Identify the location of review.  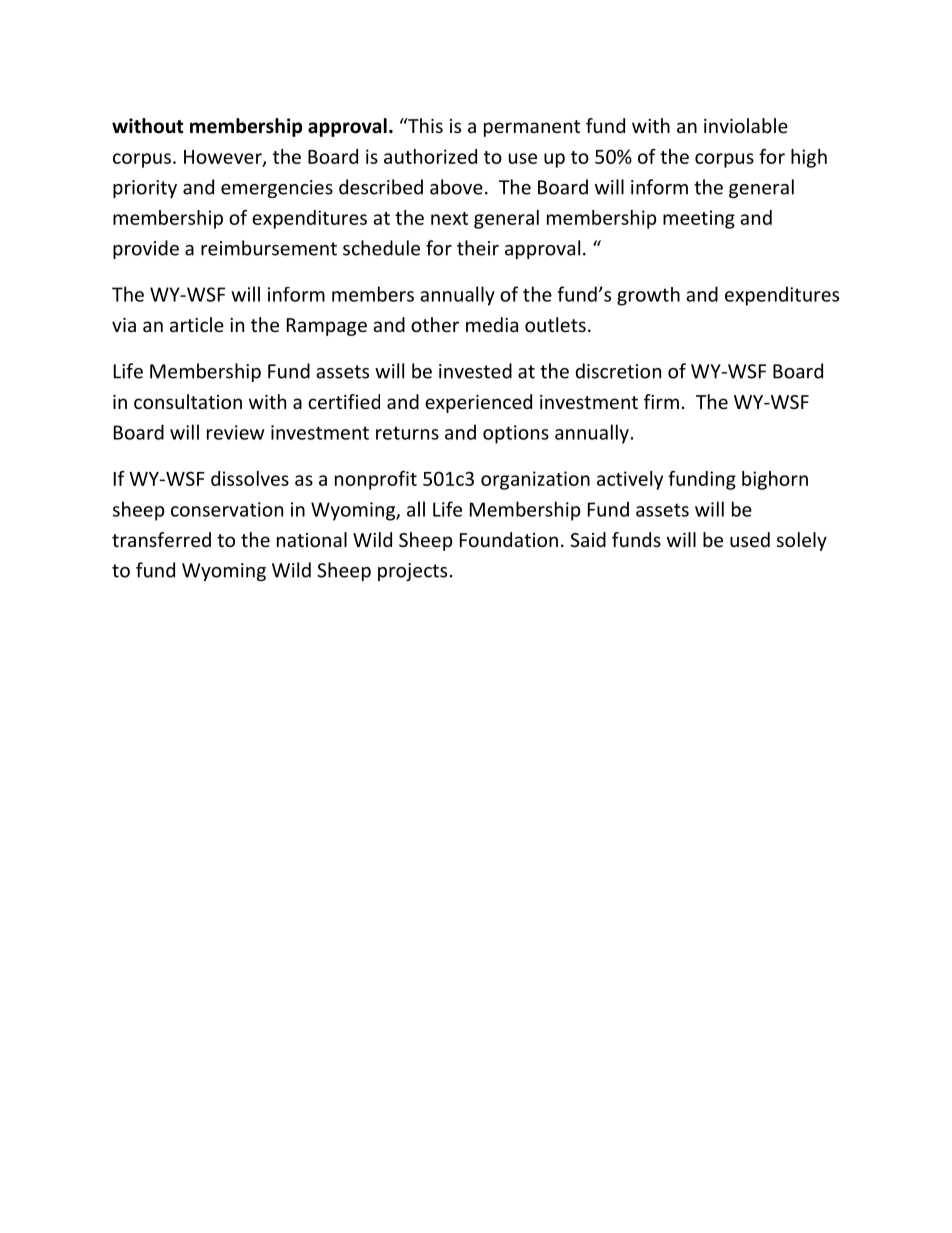
(235, 432).
